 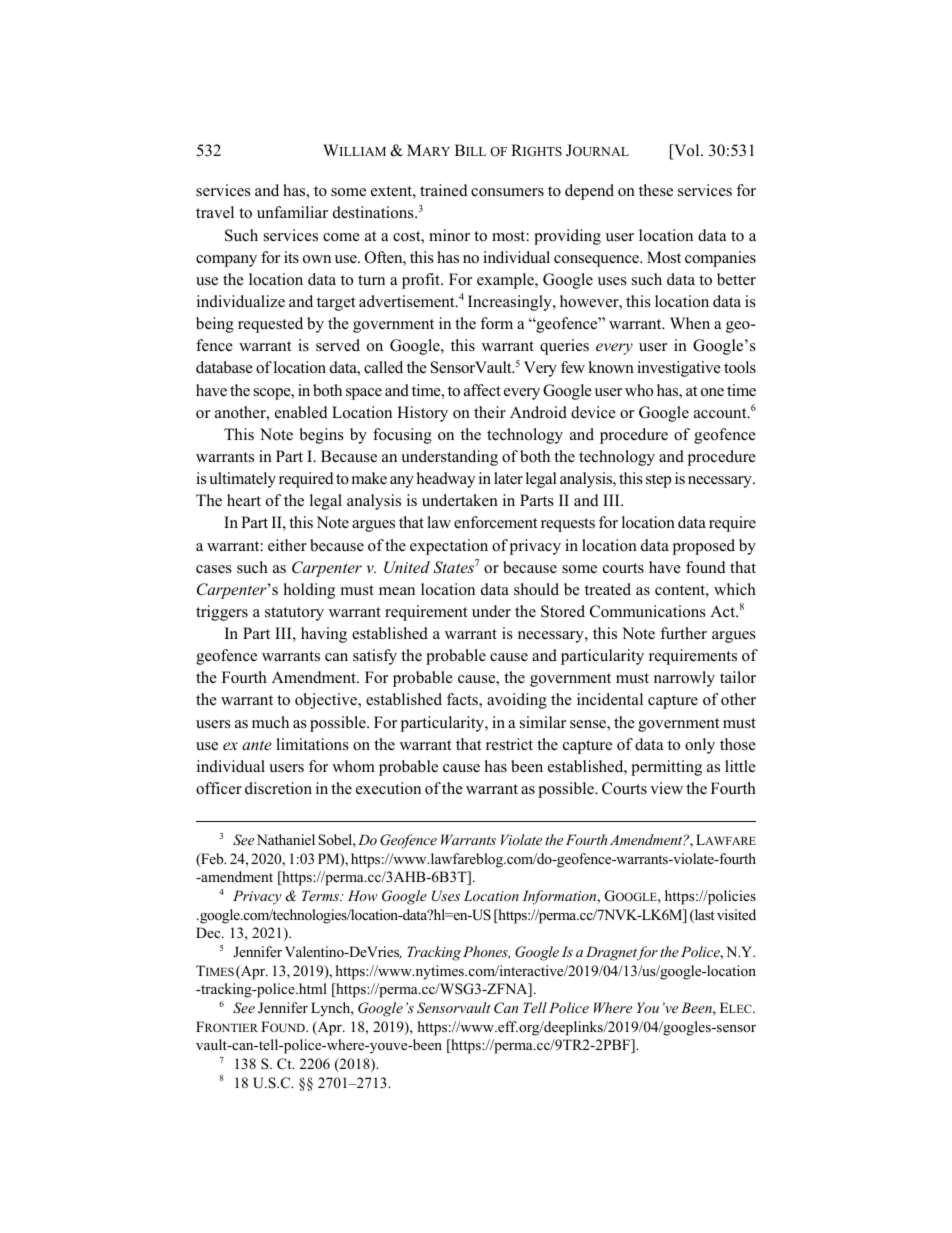 What do you see at coordinates (736, 914) in the screenshot?
I see `visited` at bounding box center [736, 914].
